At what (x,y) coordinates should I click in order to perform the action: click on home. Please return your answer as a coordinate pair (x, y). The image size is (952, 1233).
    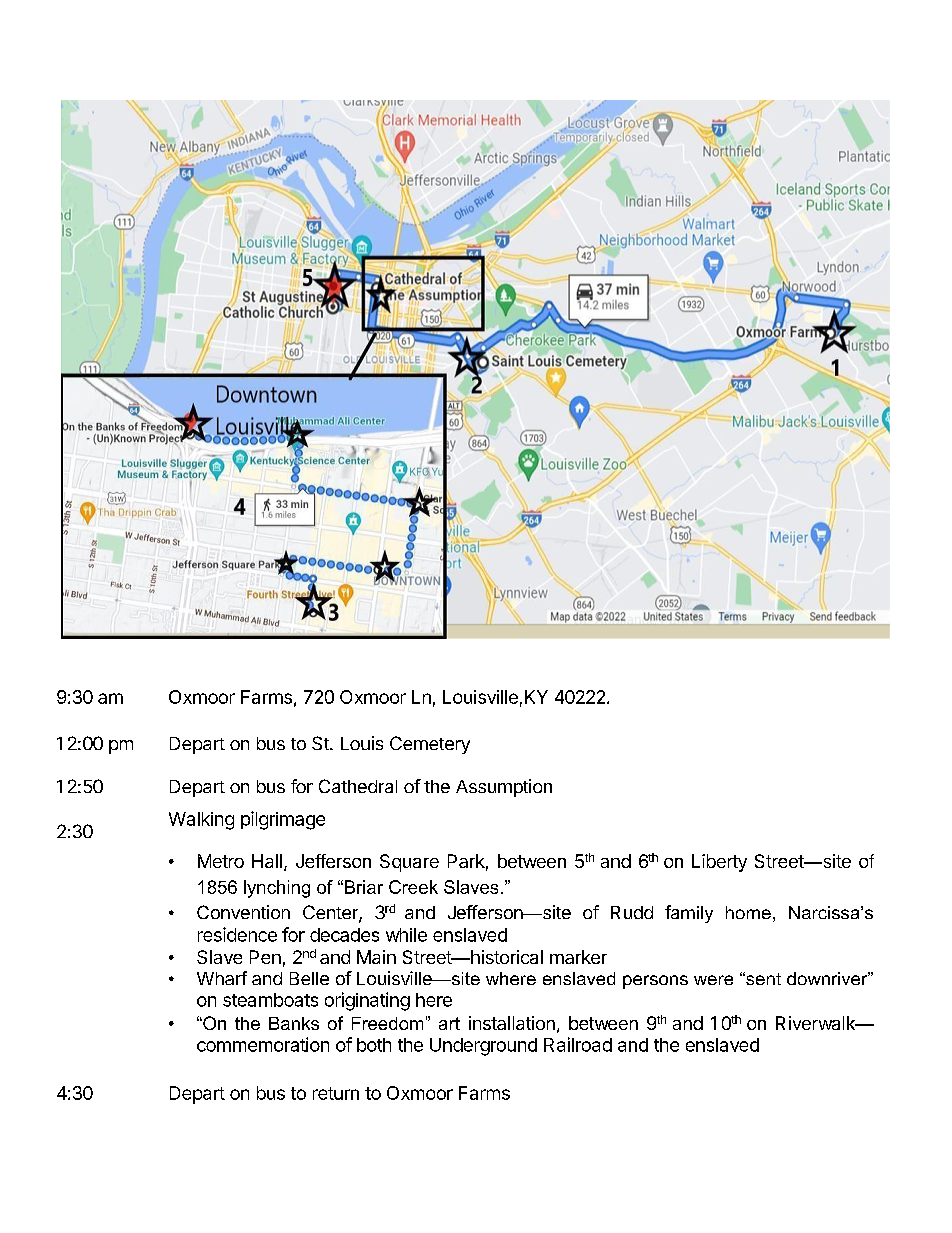
    Looking at the image, I should click on (748, 912).
